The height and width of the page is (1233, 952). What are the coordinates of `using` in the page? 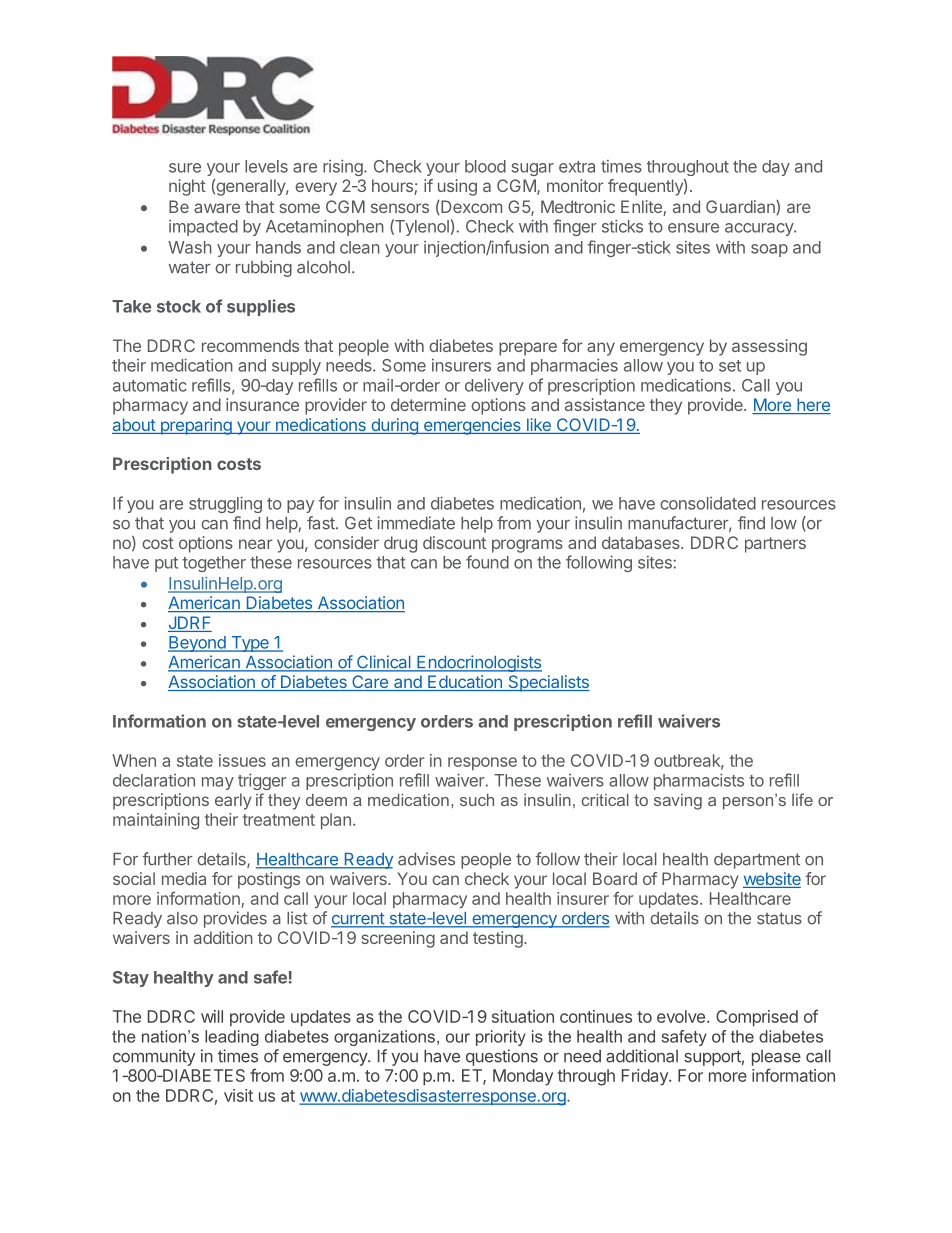 It's located at (457, 187).
